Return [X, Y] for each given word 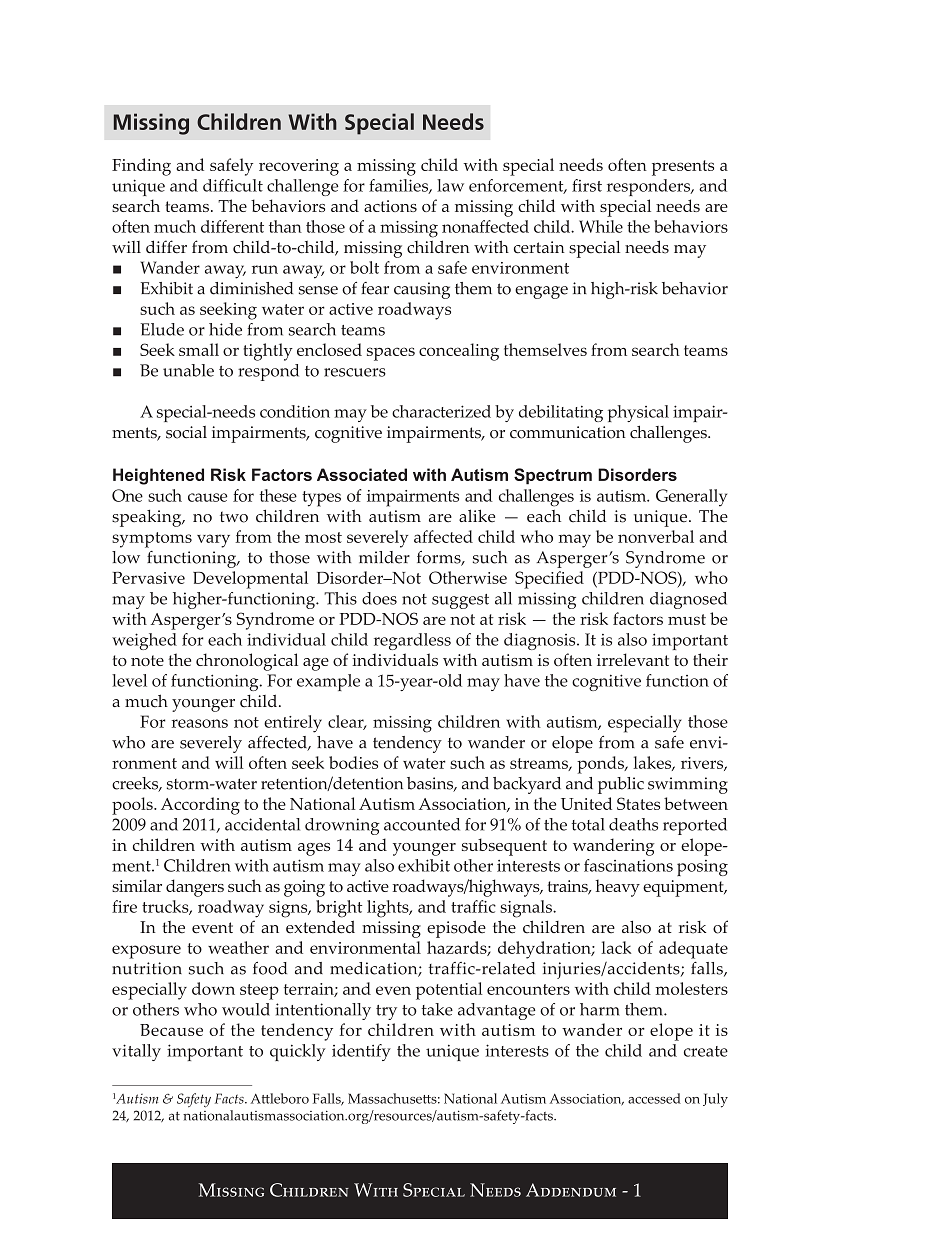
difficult [233, 185]
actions [390, 206]
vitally [136, 1052]
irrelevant [633, 659]
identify [361, 1052]
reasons [200, 723]
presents [683, 168]
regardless [412, 641]
